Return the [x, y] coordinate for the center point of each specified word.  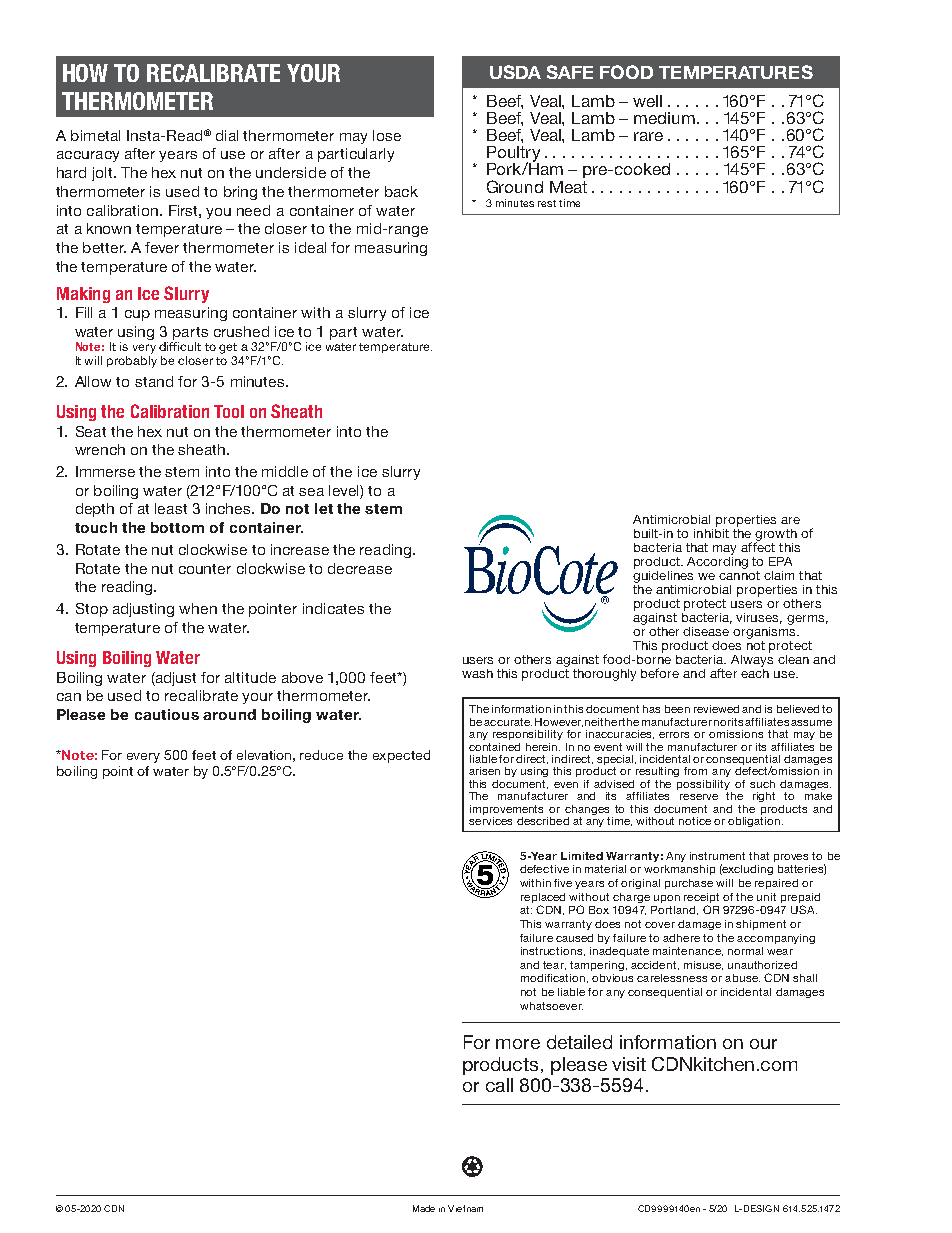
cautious [167, 714]
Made [424, 1208]
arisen [484, 771]
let [324, 508]
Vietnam [465, 1208]
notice [695, 821]
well [647, 101]
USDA [515, 72]
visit [629, 1064]
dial [227, 135]
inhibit [711, 532]
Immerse [105, 471]
